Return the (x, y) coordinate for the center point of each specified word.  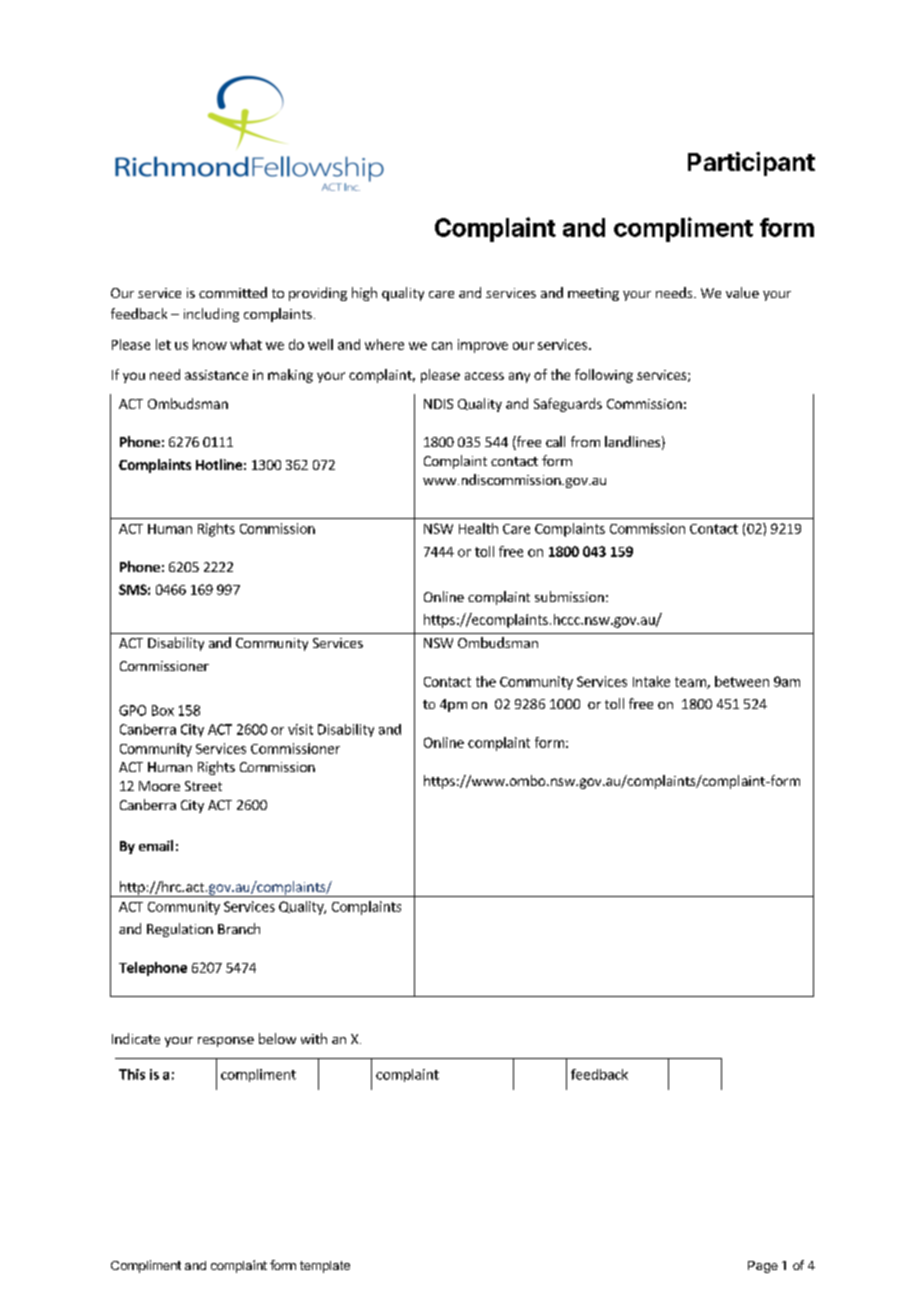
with (314, 1038)
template (325, 1267)
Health (478, 528)
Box (163, 710)
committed (233, 292)
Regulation (180, 930)
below (277, 1038)
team (691, 683)
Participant (751, 164)
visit (300, 729)
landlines (632, 441)
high (364, 294)
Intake (651, 681)
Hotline (219, 464)
